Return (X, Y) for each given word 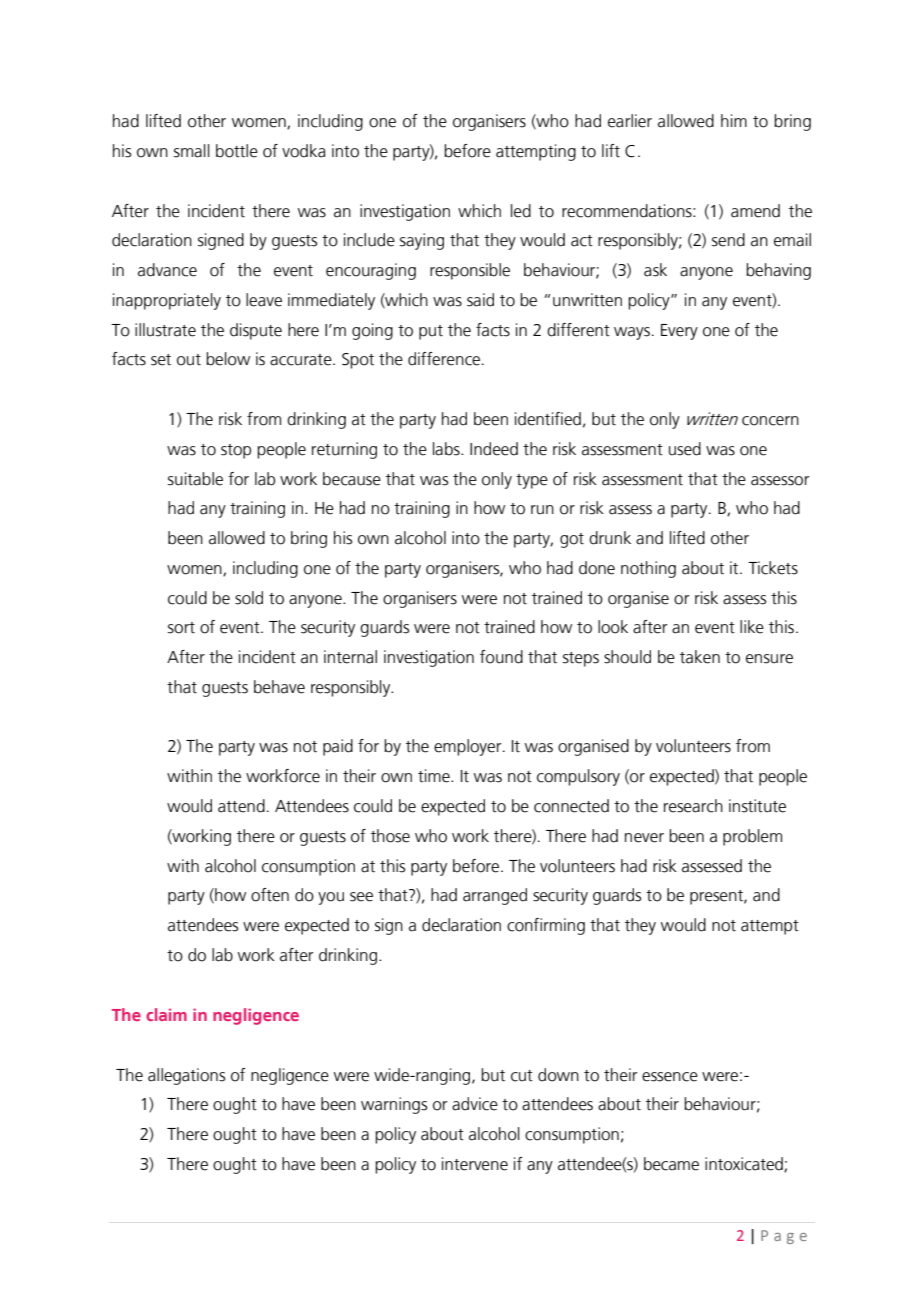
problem (752, 837)
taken (700, 657)
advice (475, 1104)
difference (444, 359)
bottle (237, 151)
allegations (186, 1076)
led (521, 211)
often (270, 895)
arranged (495, 896)
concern (770, 421)
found (501, 657)
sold (249, 598)
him (734, 120)
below (228, 359)
